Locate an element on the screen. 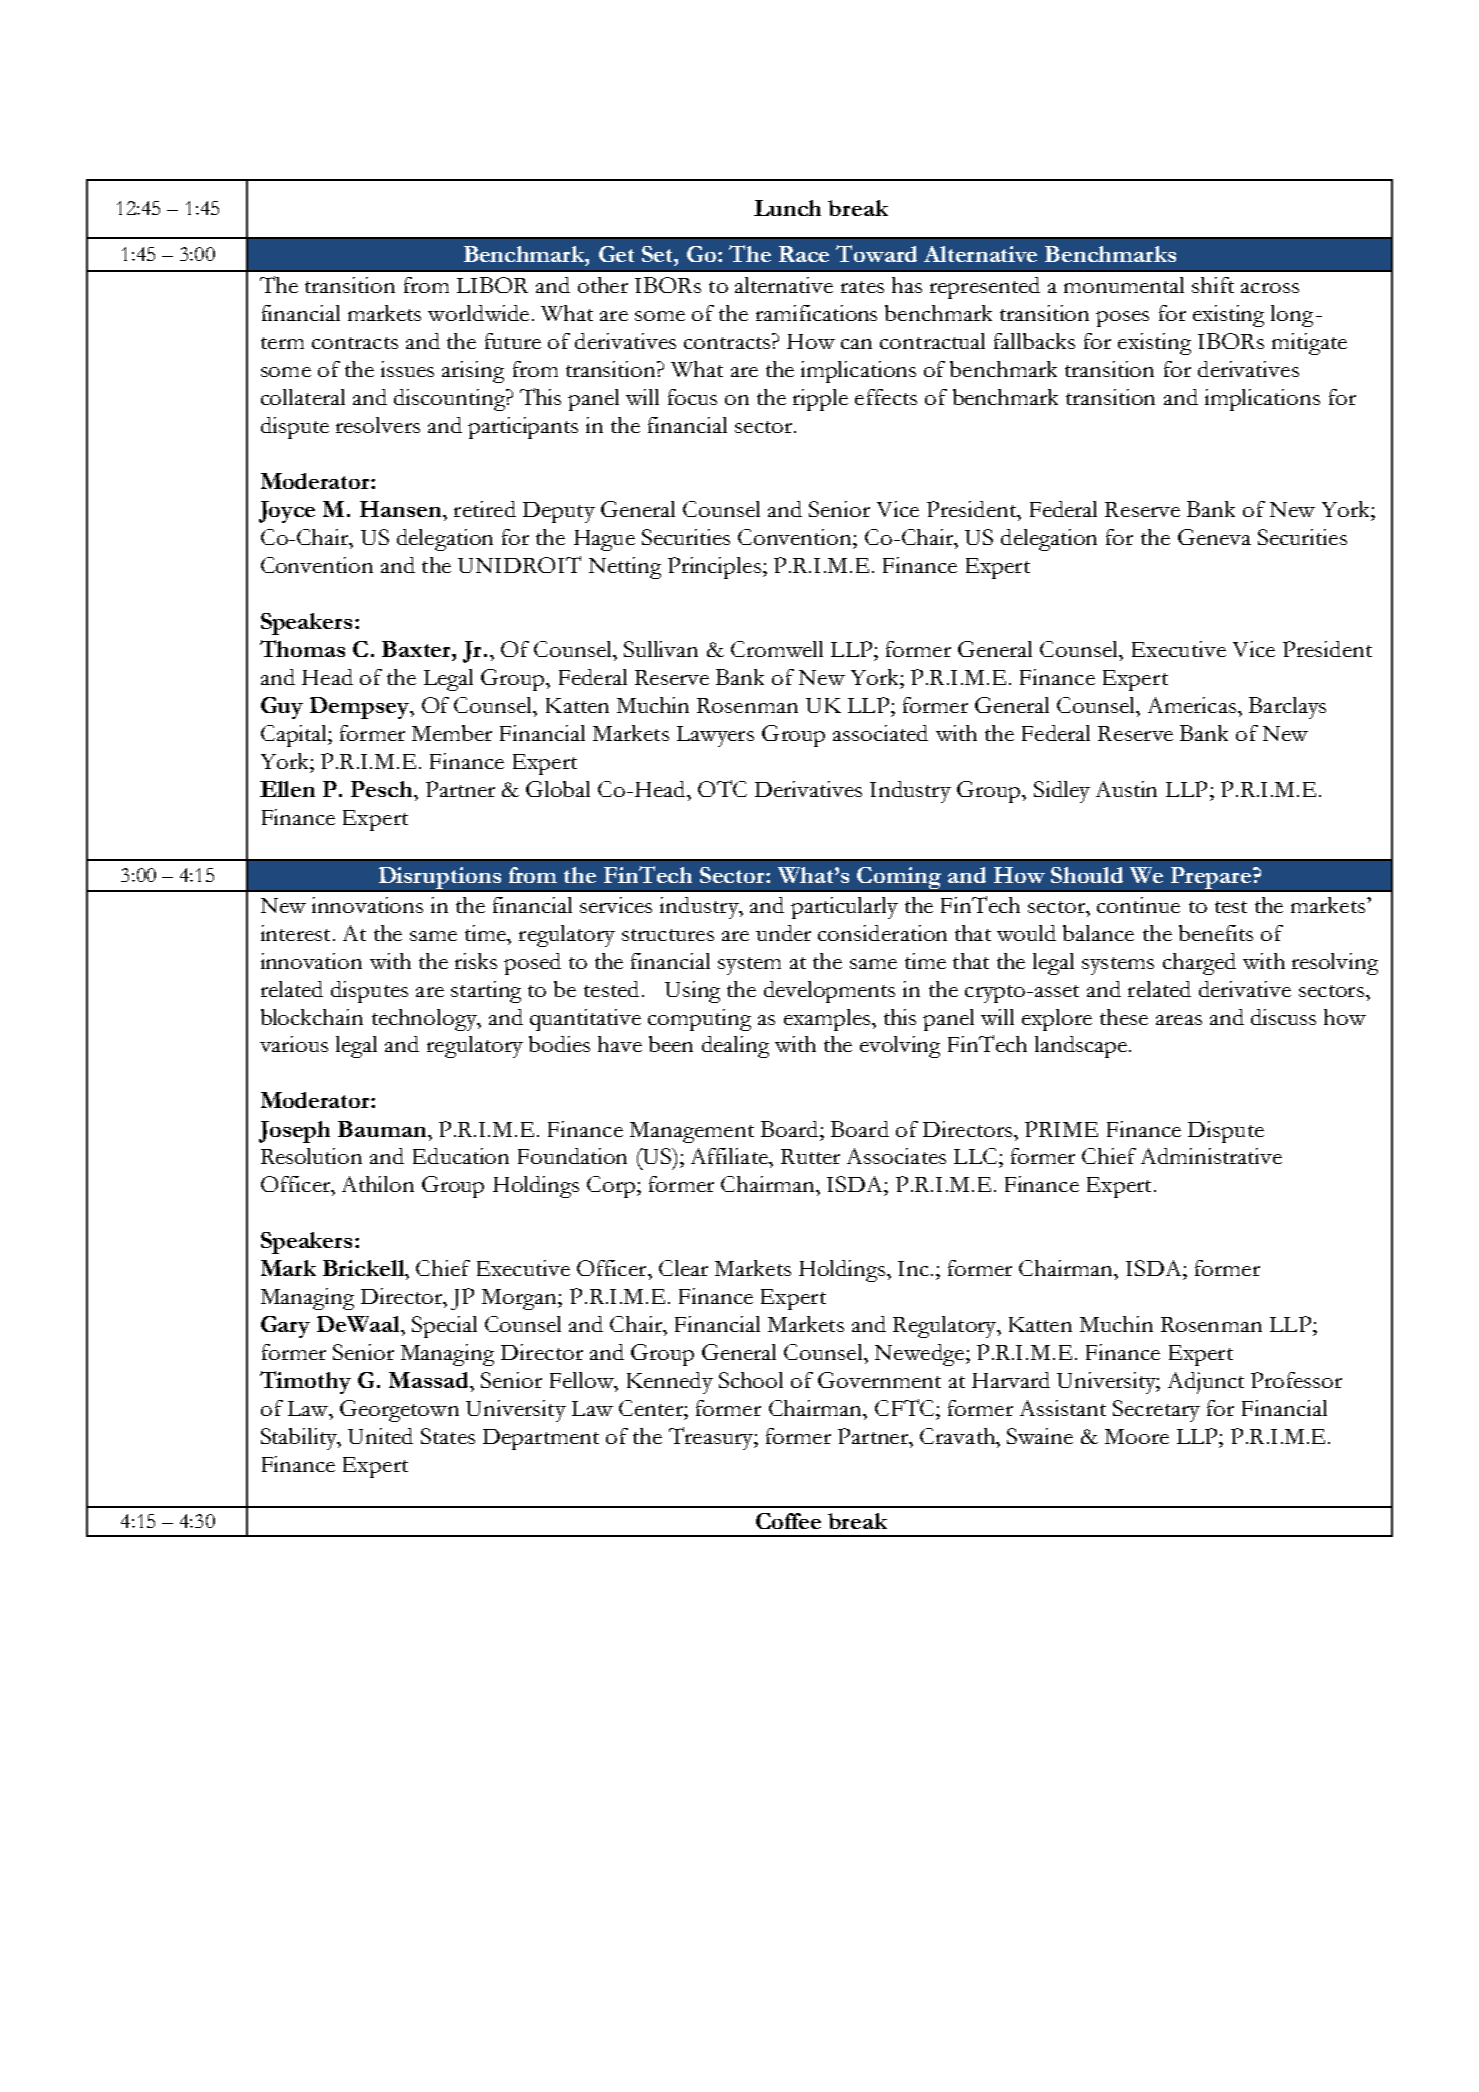 This screenshot has width=1479, height=2092. United is located at coordinates (380, 1436).
